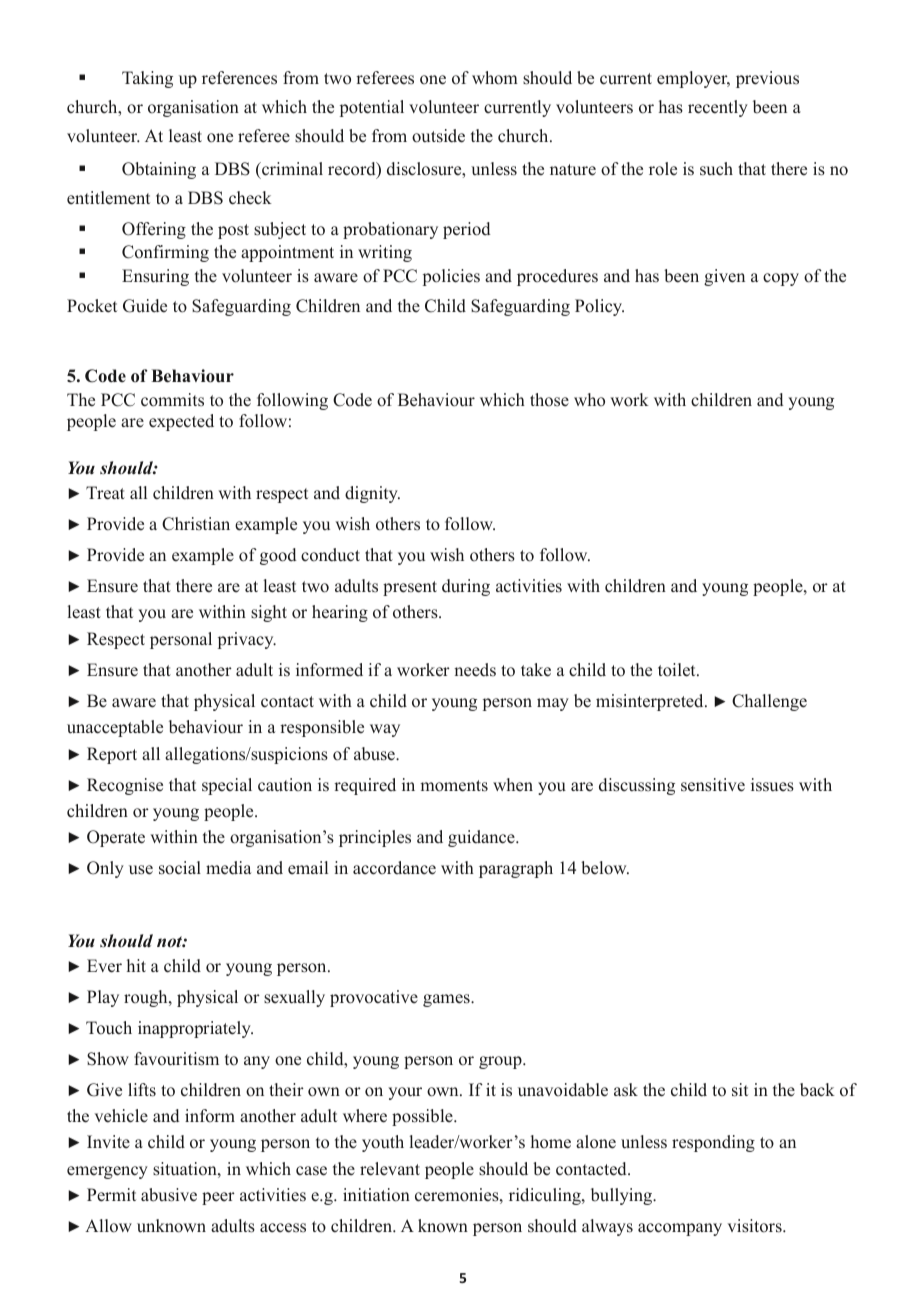  What do you see at coordinates (549, 400) in the image?
I see `those` at bounding box center [549, 400].
